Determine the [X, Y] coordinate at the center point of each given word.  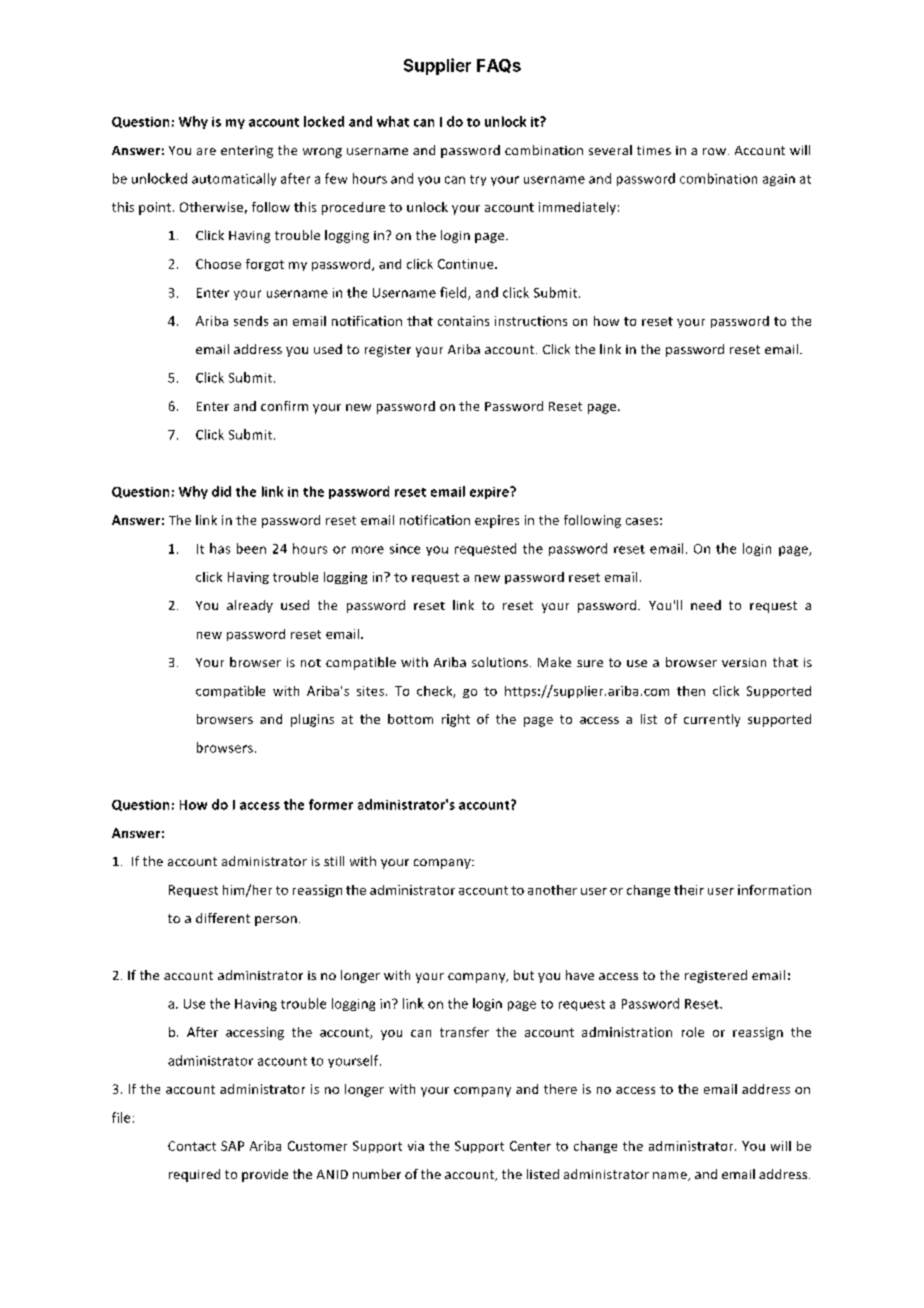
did [221, 491]
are [206, 151]
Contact [192, 1146]
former [331, 804]
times [654, 150]
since [405, 549]
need [706, 605]
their [689, 890]
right [456, 720]
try [478, 180]
